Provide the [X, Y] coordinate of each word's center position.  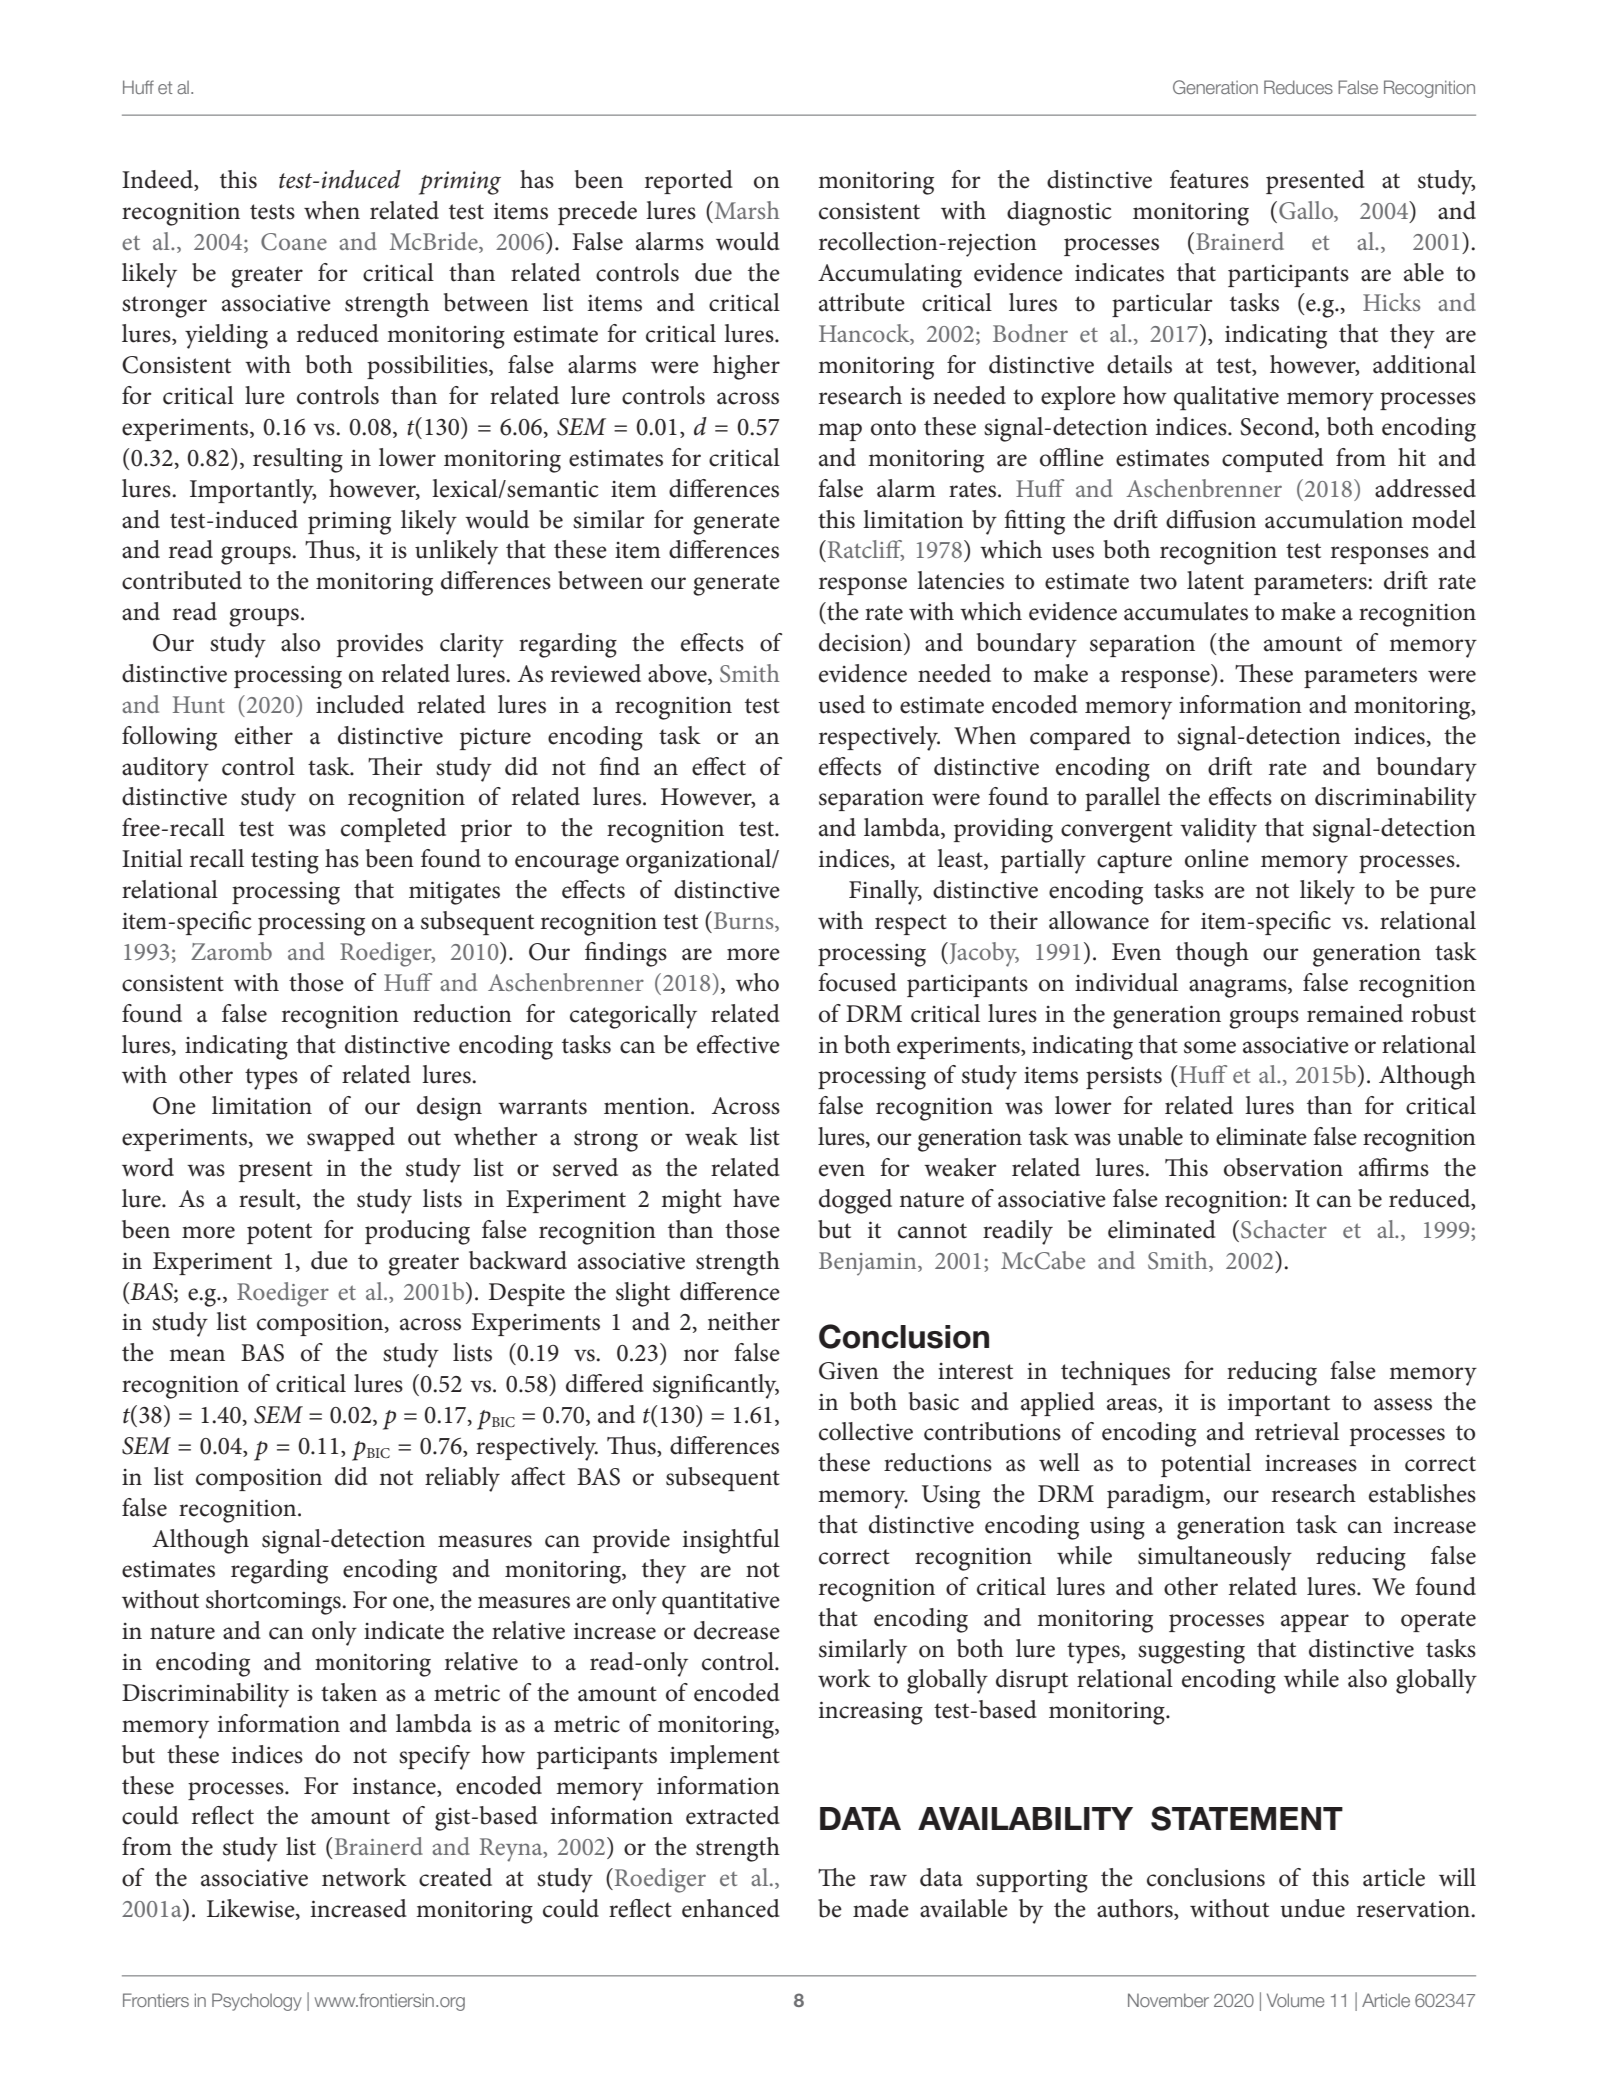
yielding [226, 336]
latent [1215, 580]
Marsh [745, 210]
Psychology [257, 2002]
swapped [351, 1139]
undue [1312, 1908]
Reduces [1298, 87]
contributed [182, 580]
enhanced [731, 1908]
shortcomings [274, 1602]
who [757, 982]
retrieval [1297, 1431]
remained [1355, 1013]
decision [862, 642]
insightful [731, 1541]
